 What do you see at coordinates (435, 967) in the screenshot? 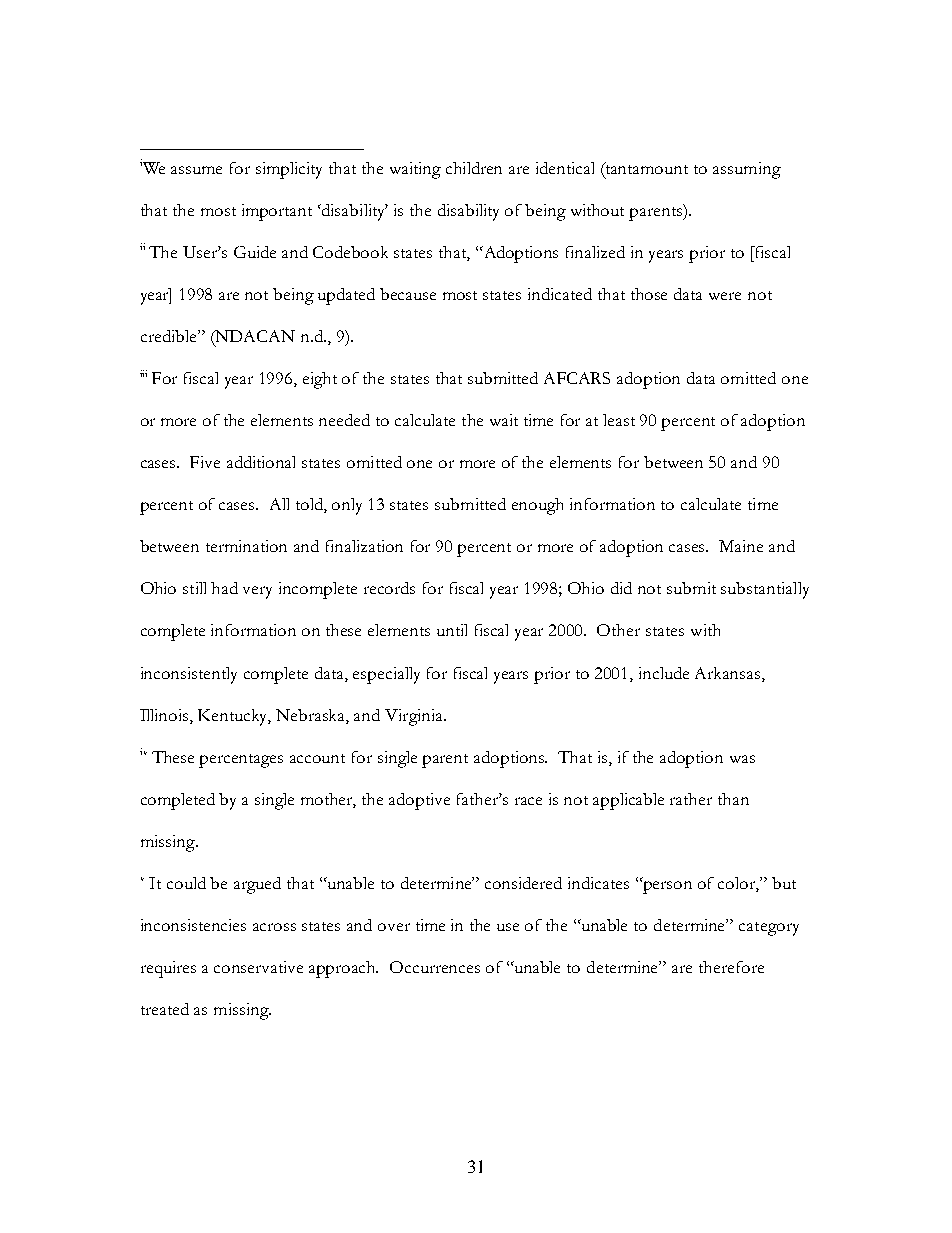
I see `Occurrences` at bounding box center [435, 967].
